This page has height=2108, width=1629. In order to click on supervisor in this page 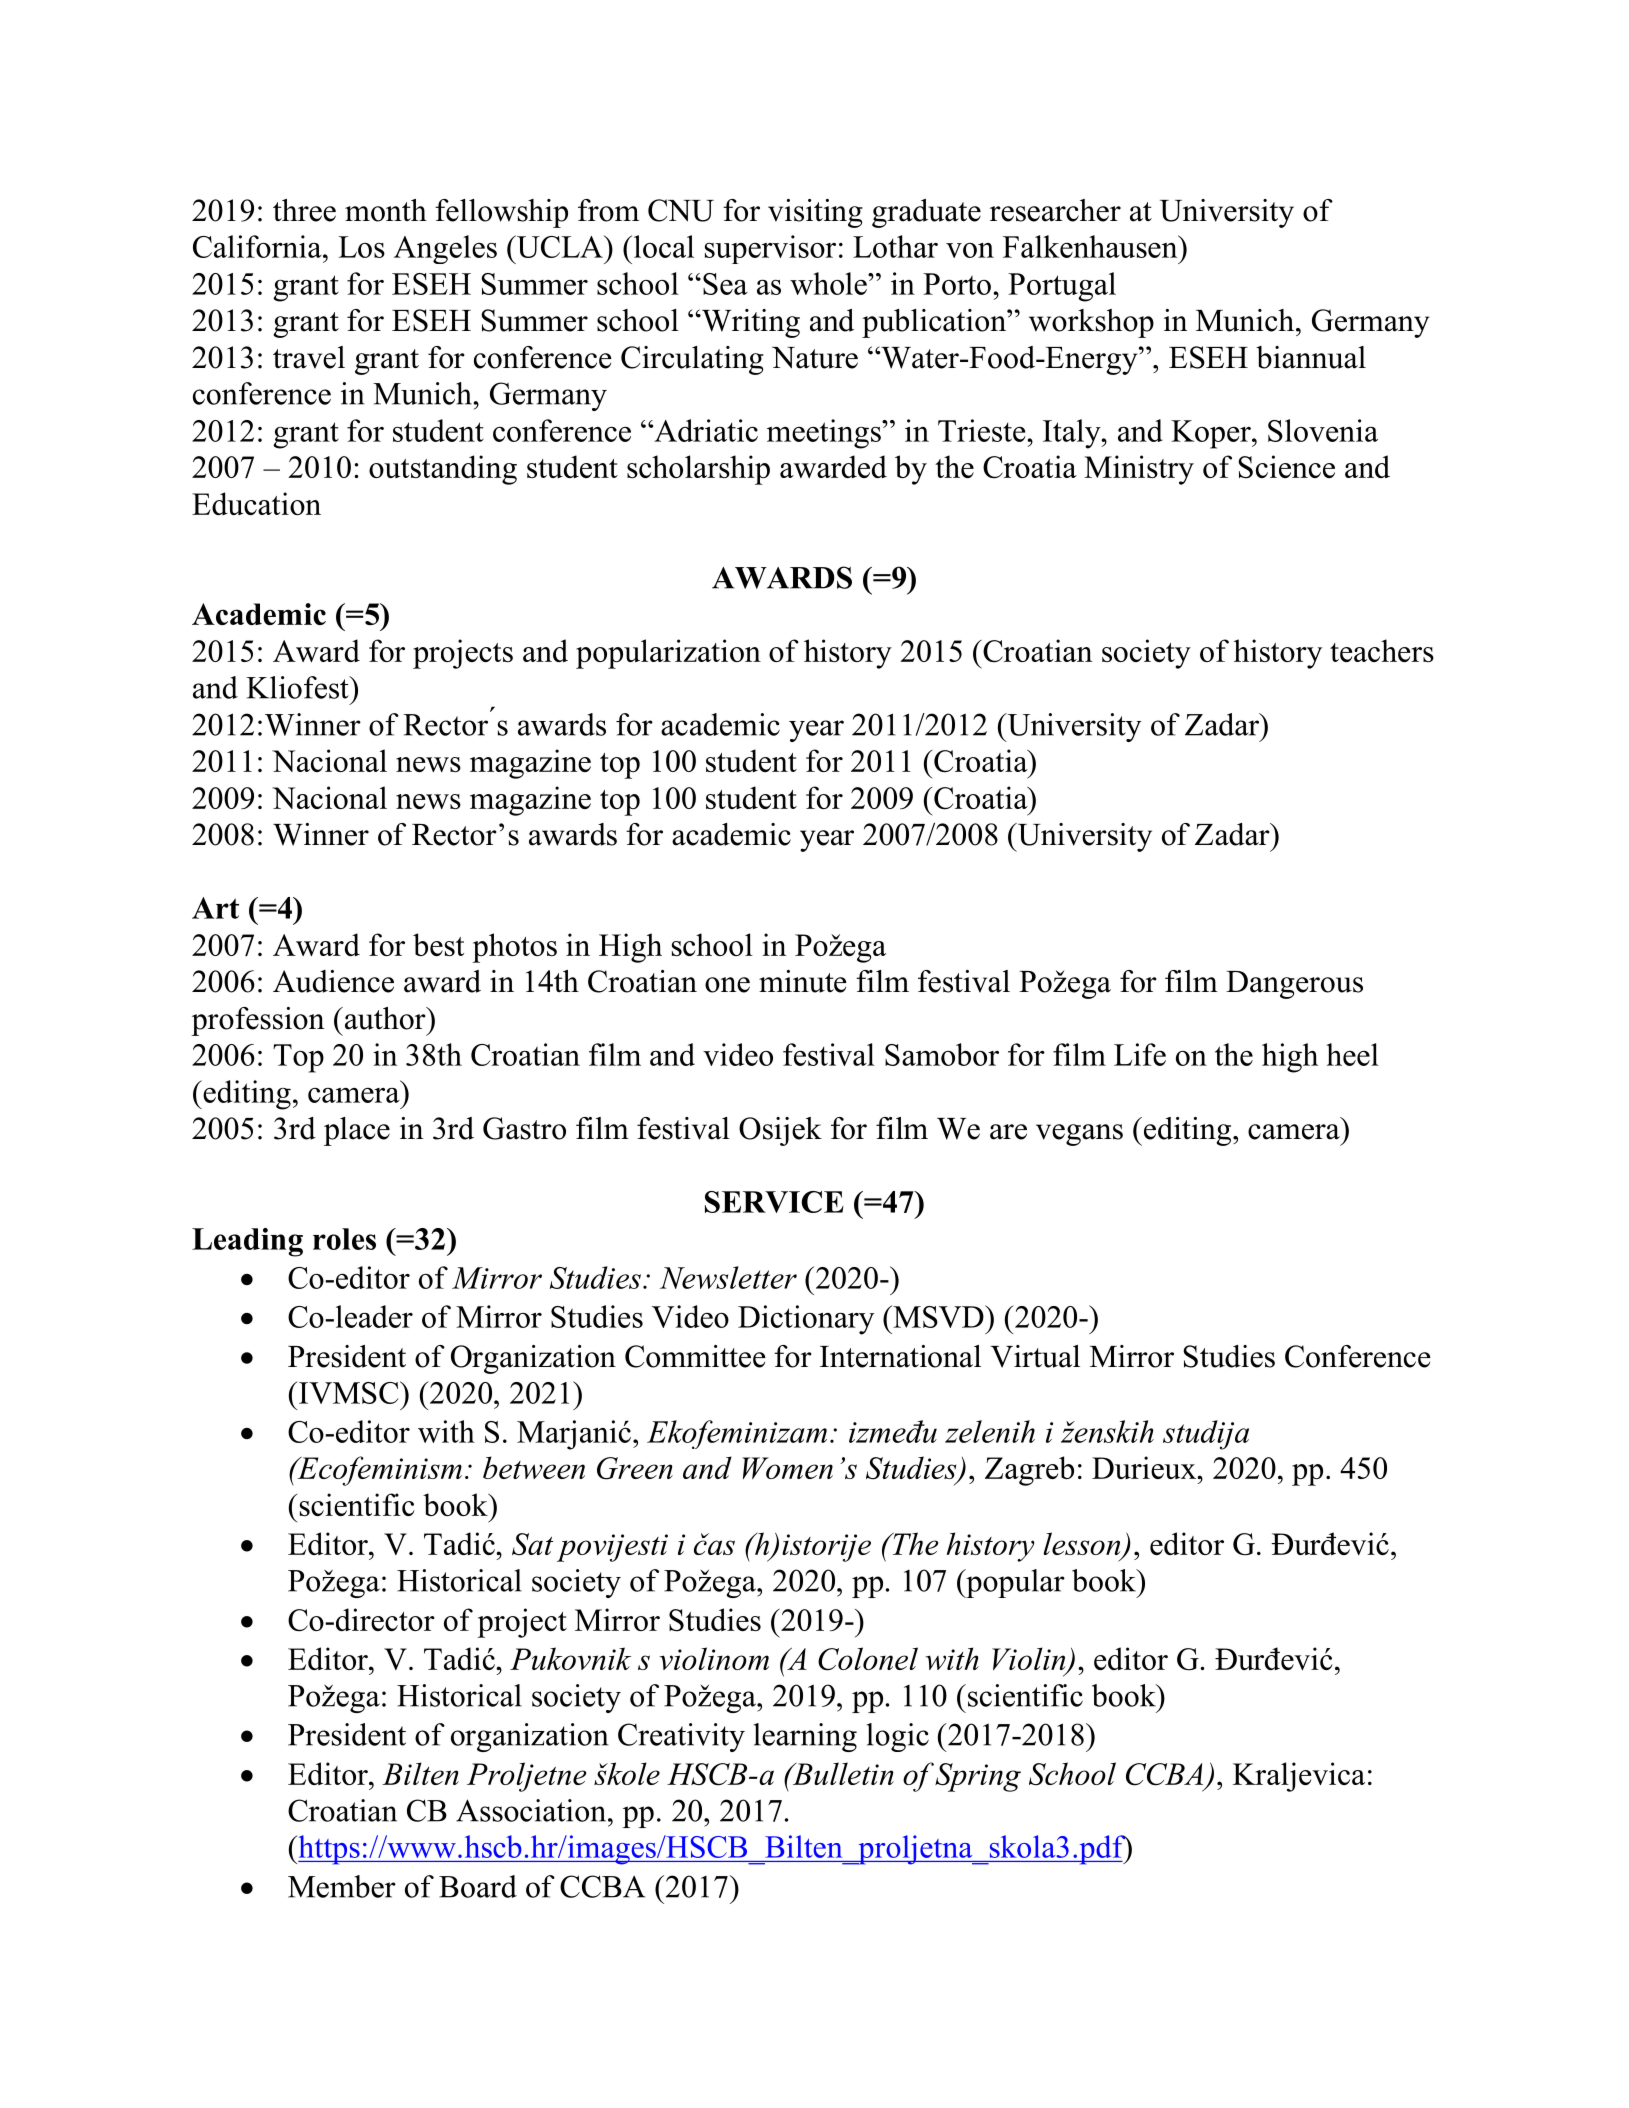, I will do `click(770, 249)`.
